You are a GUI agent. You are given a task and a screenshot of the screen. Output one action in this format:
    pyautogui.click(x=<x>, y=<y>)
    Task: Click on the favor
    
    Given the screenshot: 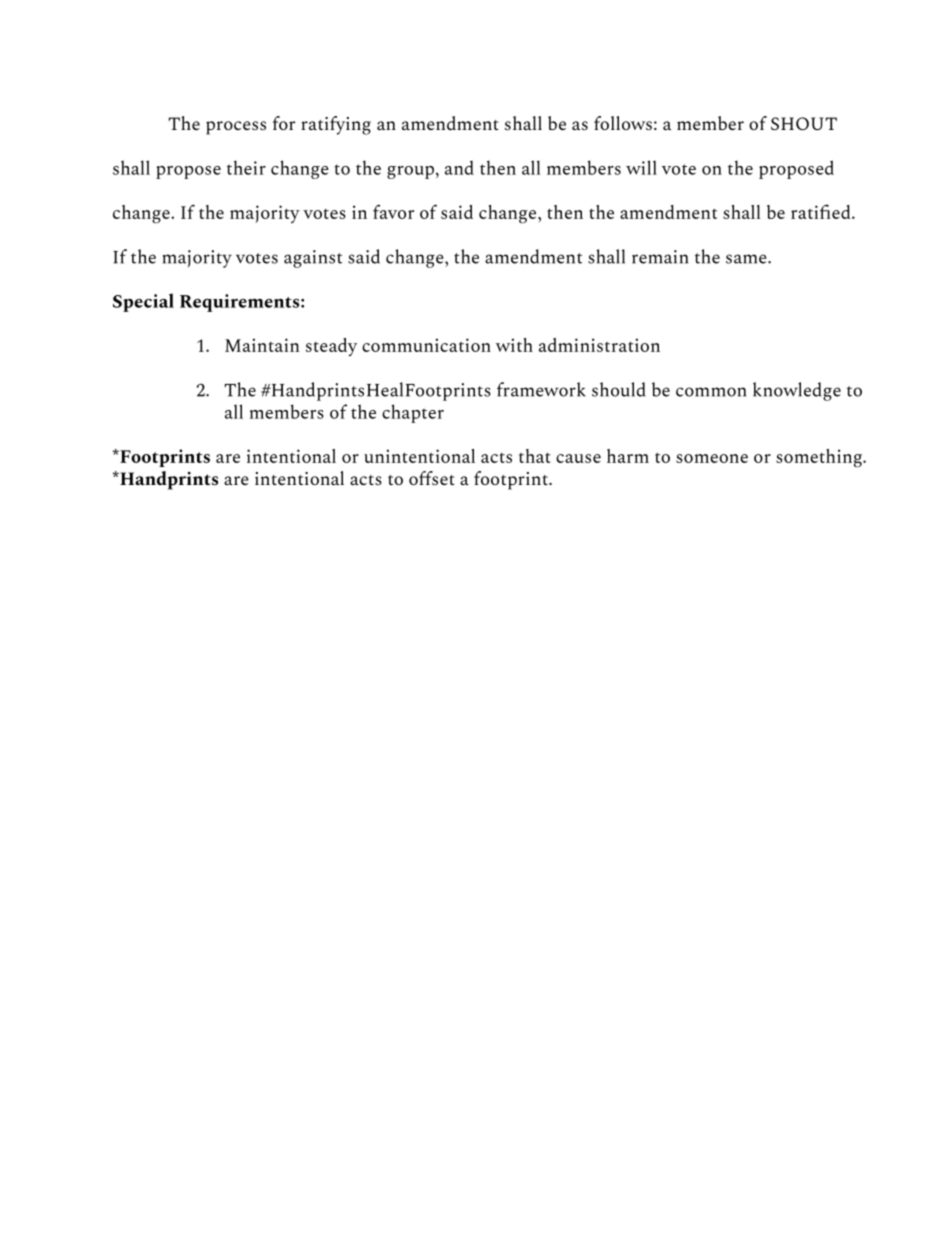 What is the action you would take?
    pyautogui.click(x=393, y=211)
